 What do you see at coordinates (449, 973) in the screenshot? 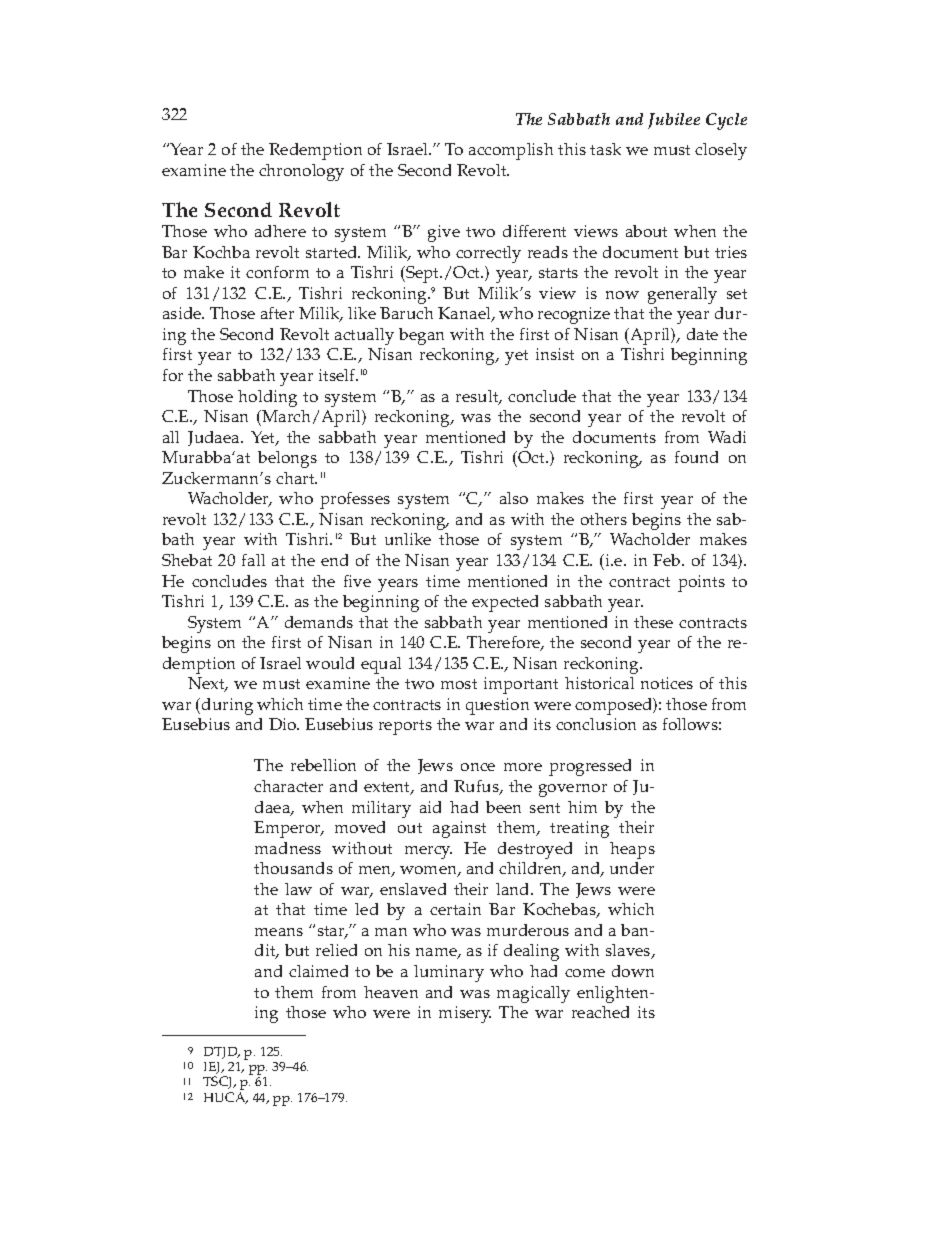
I see `luminary` at bounding box center [449, 973].
